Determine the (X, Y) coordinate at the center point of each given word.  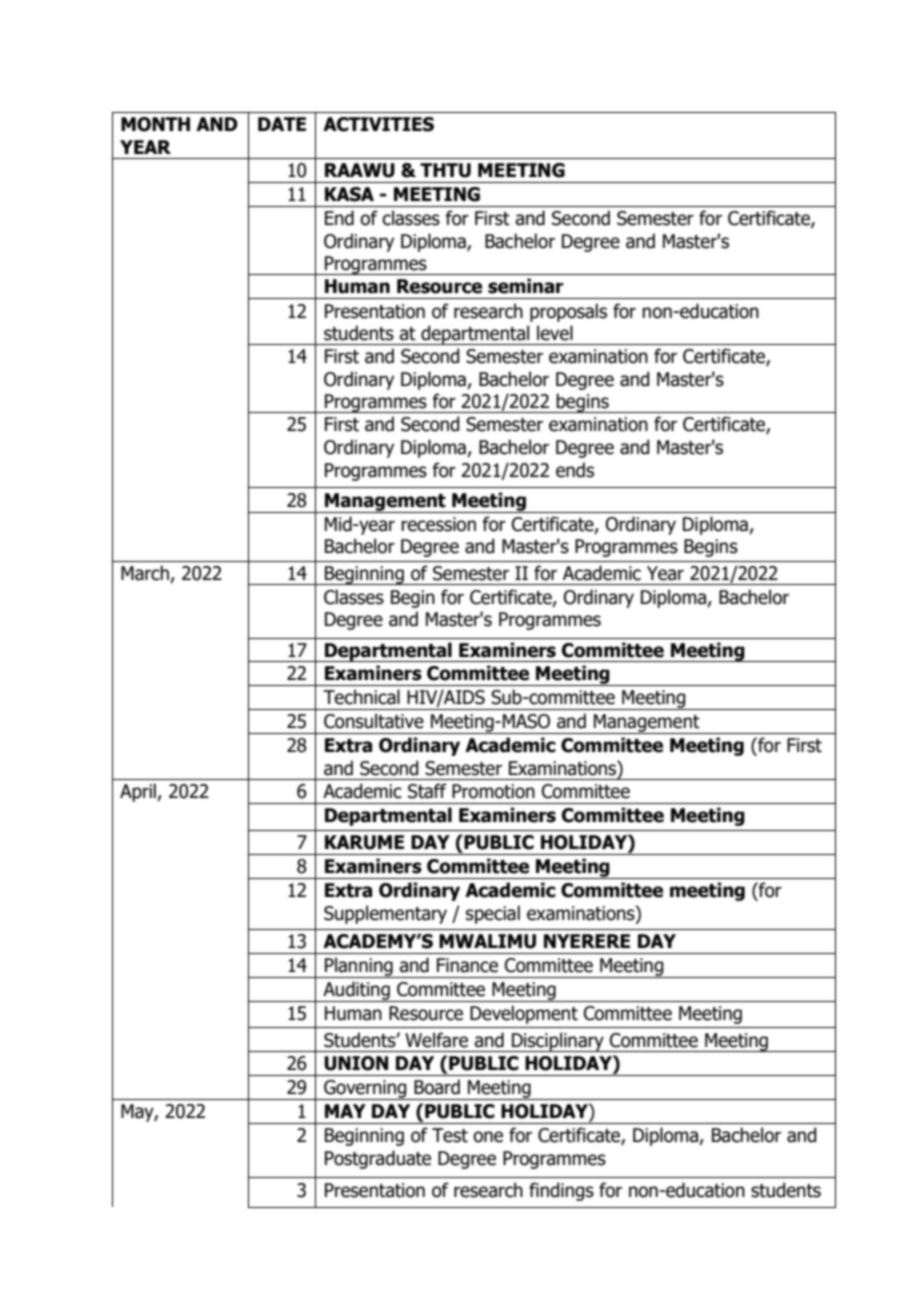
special (493, 914)
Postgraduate (378, 1159)
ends (575, 470)
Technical (361, 697)
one (488, 1137)
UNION (356, 1063)
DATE (282, 124)
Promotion (493, 791)
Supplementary (385, 914)
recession (438, 524)
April (139, 792)
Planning (359, 967)
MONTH (155, 124)
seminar (526, 286)
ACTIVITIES (378, 124)
